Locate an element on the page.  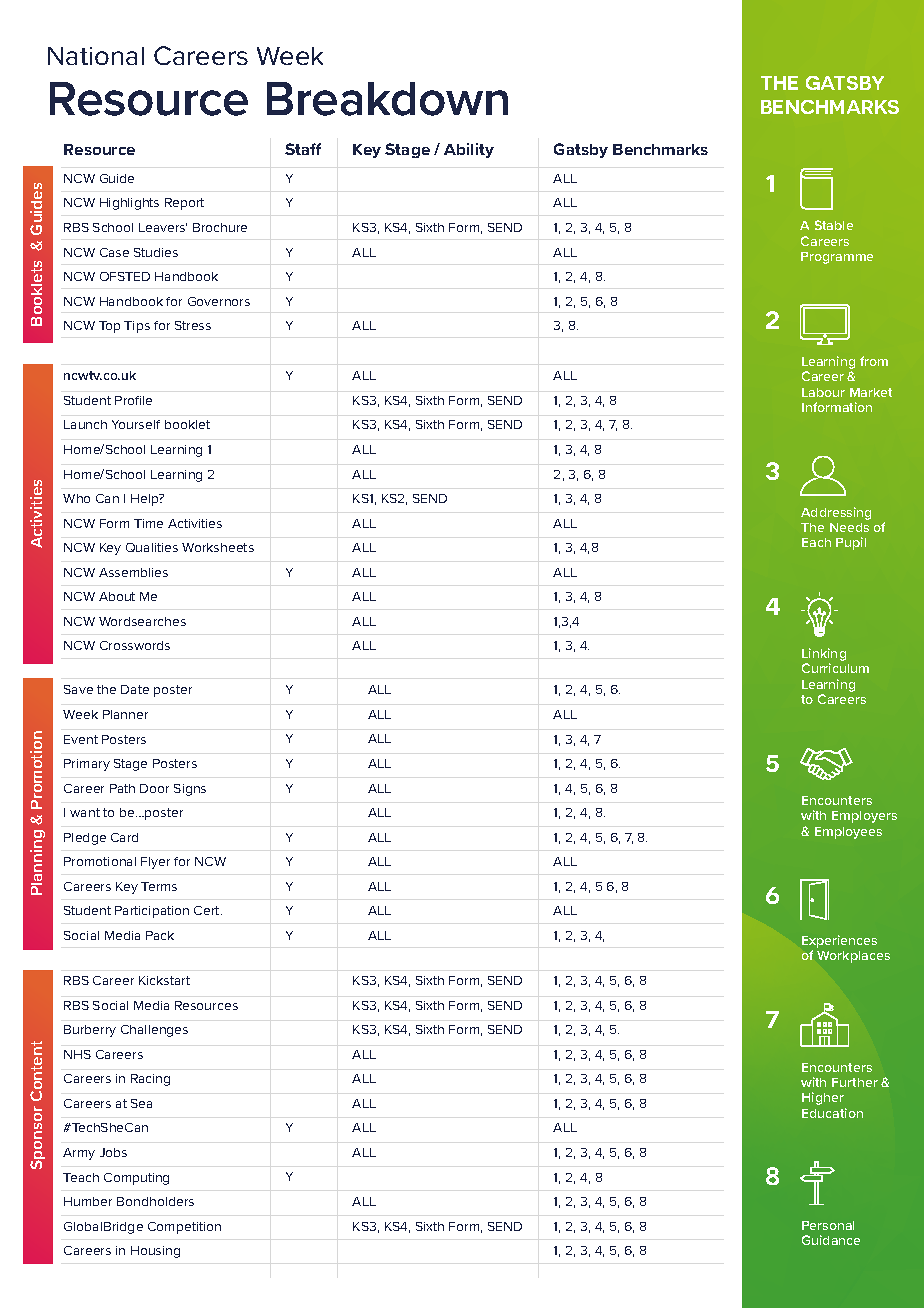
National is located at coordinates (96, 56).
